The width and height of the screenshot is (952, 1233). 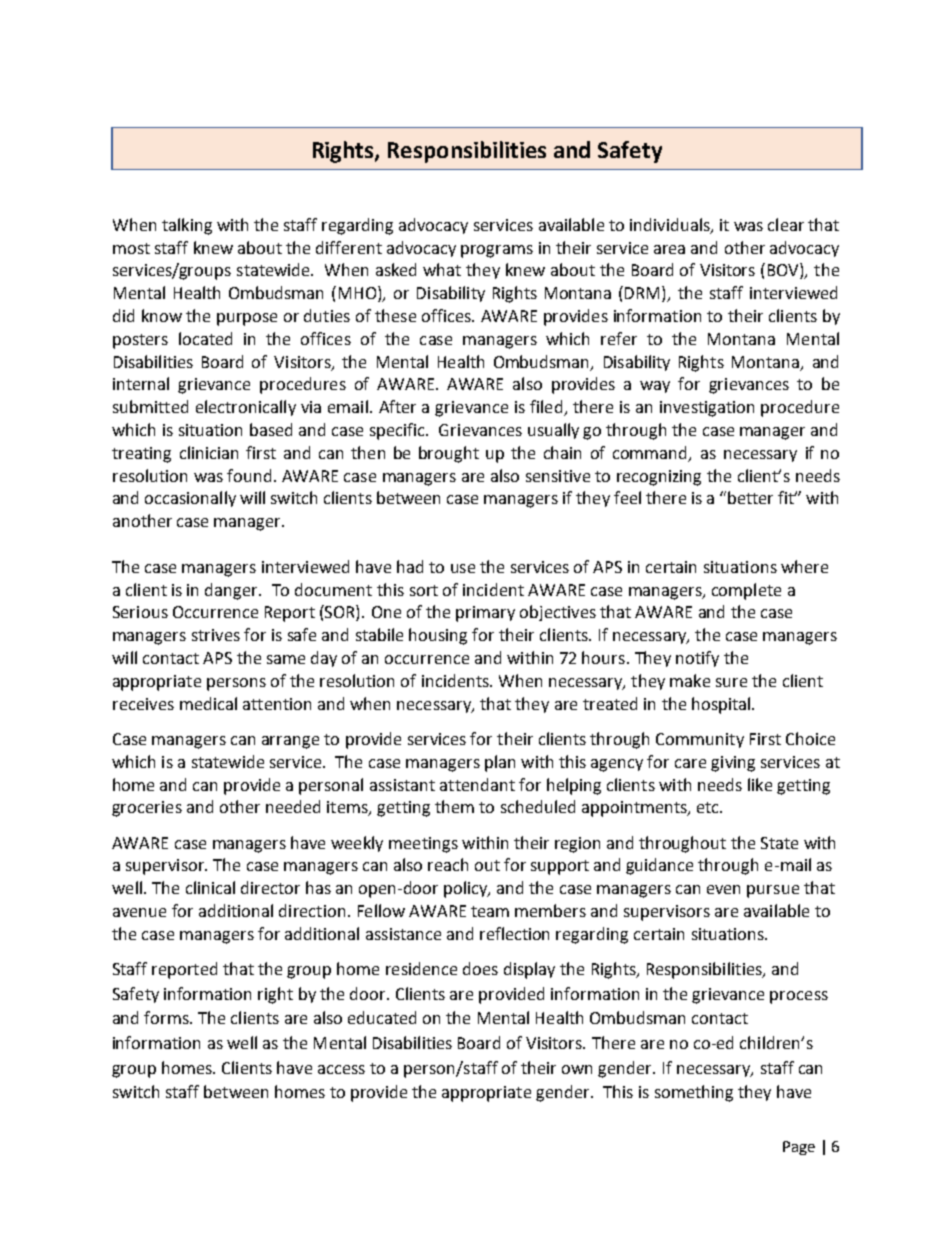 What do you see at coordinates (438, 636) in the screenshot?
I see `housing` at bounding box center [438, 636].
